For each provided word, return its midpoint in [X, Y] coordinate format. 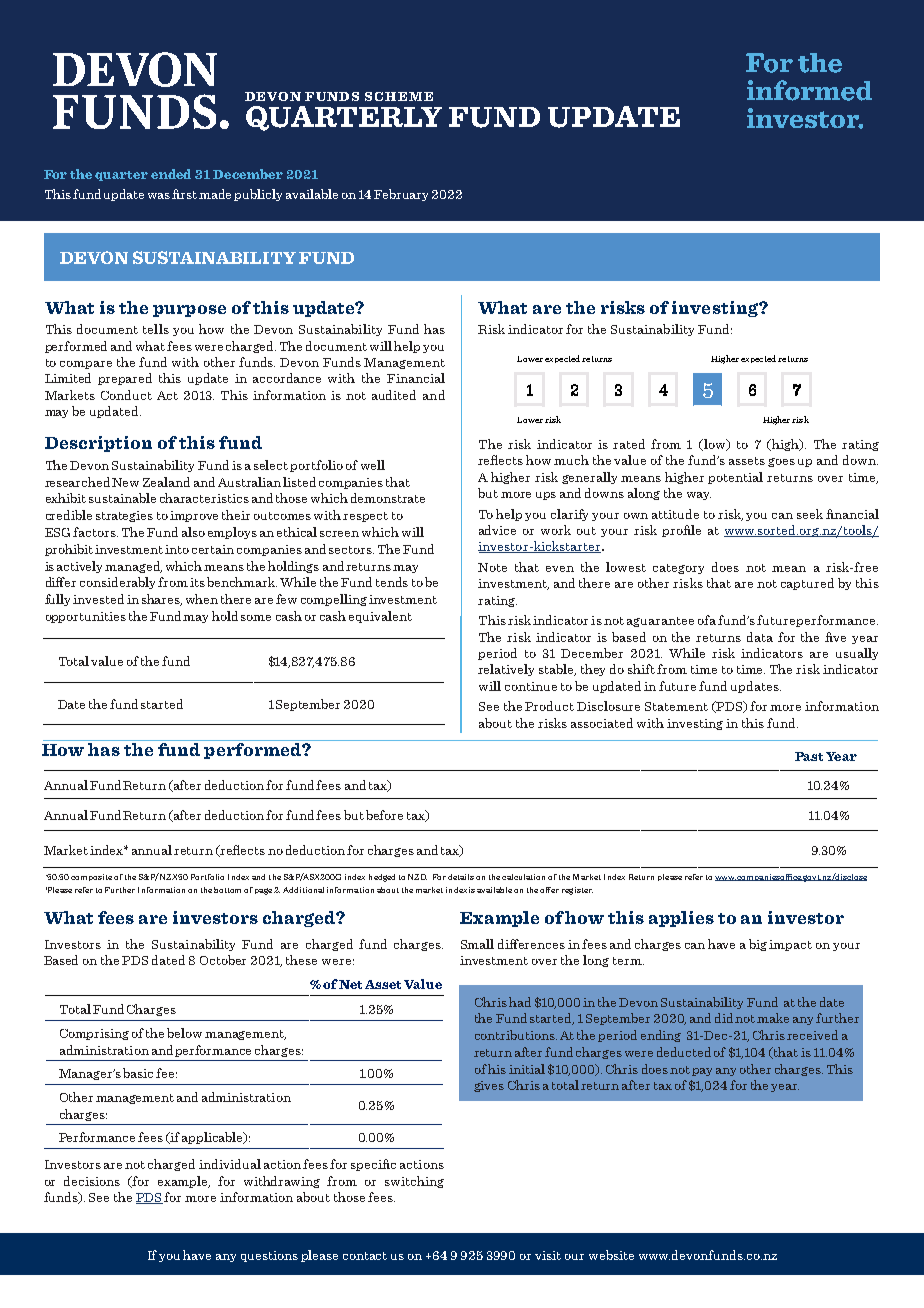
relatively [506, 670]
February [401, 195]
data [760, 637]
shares [162, 600]
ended [171, 174]
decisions [92, 1181]
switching [414, 1182]
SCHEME [399, 96]
